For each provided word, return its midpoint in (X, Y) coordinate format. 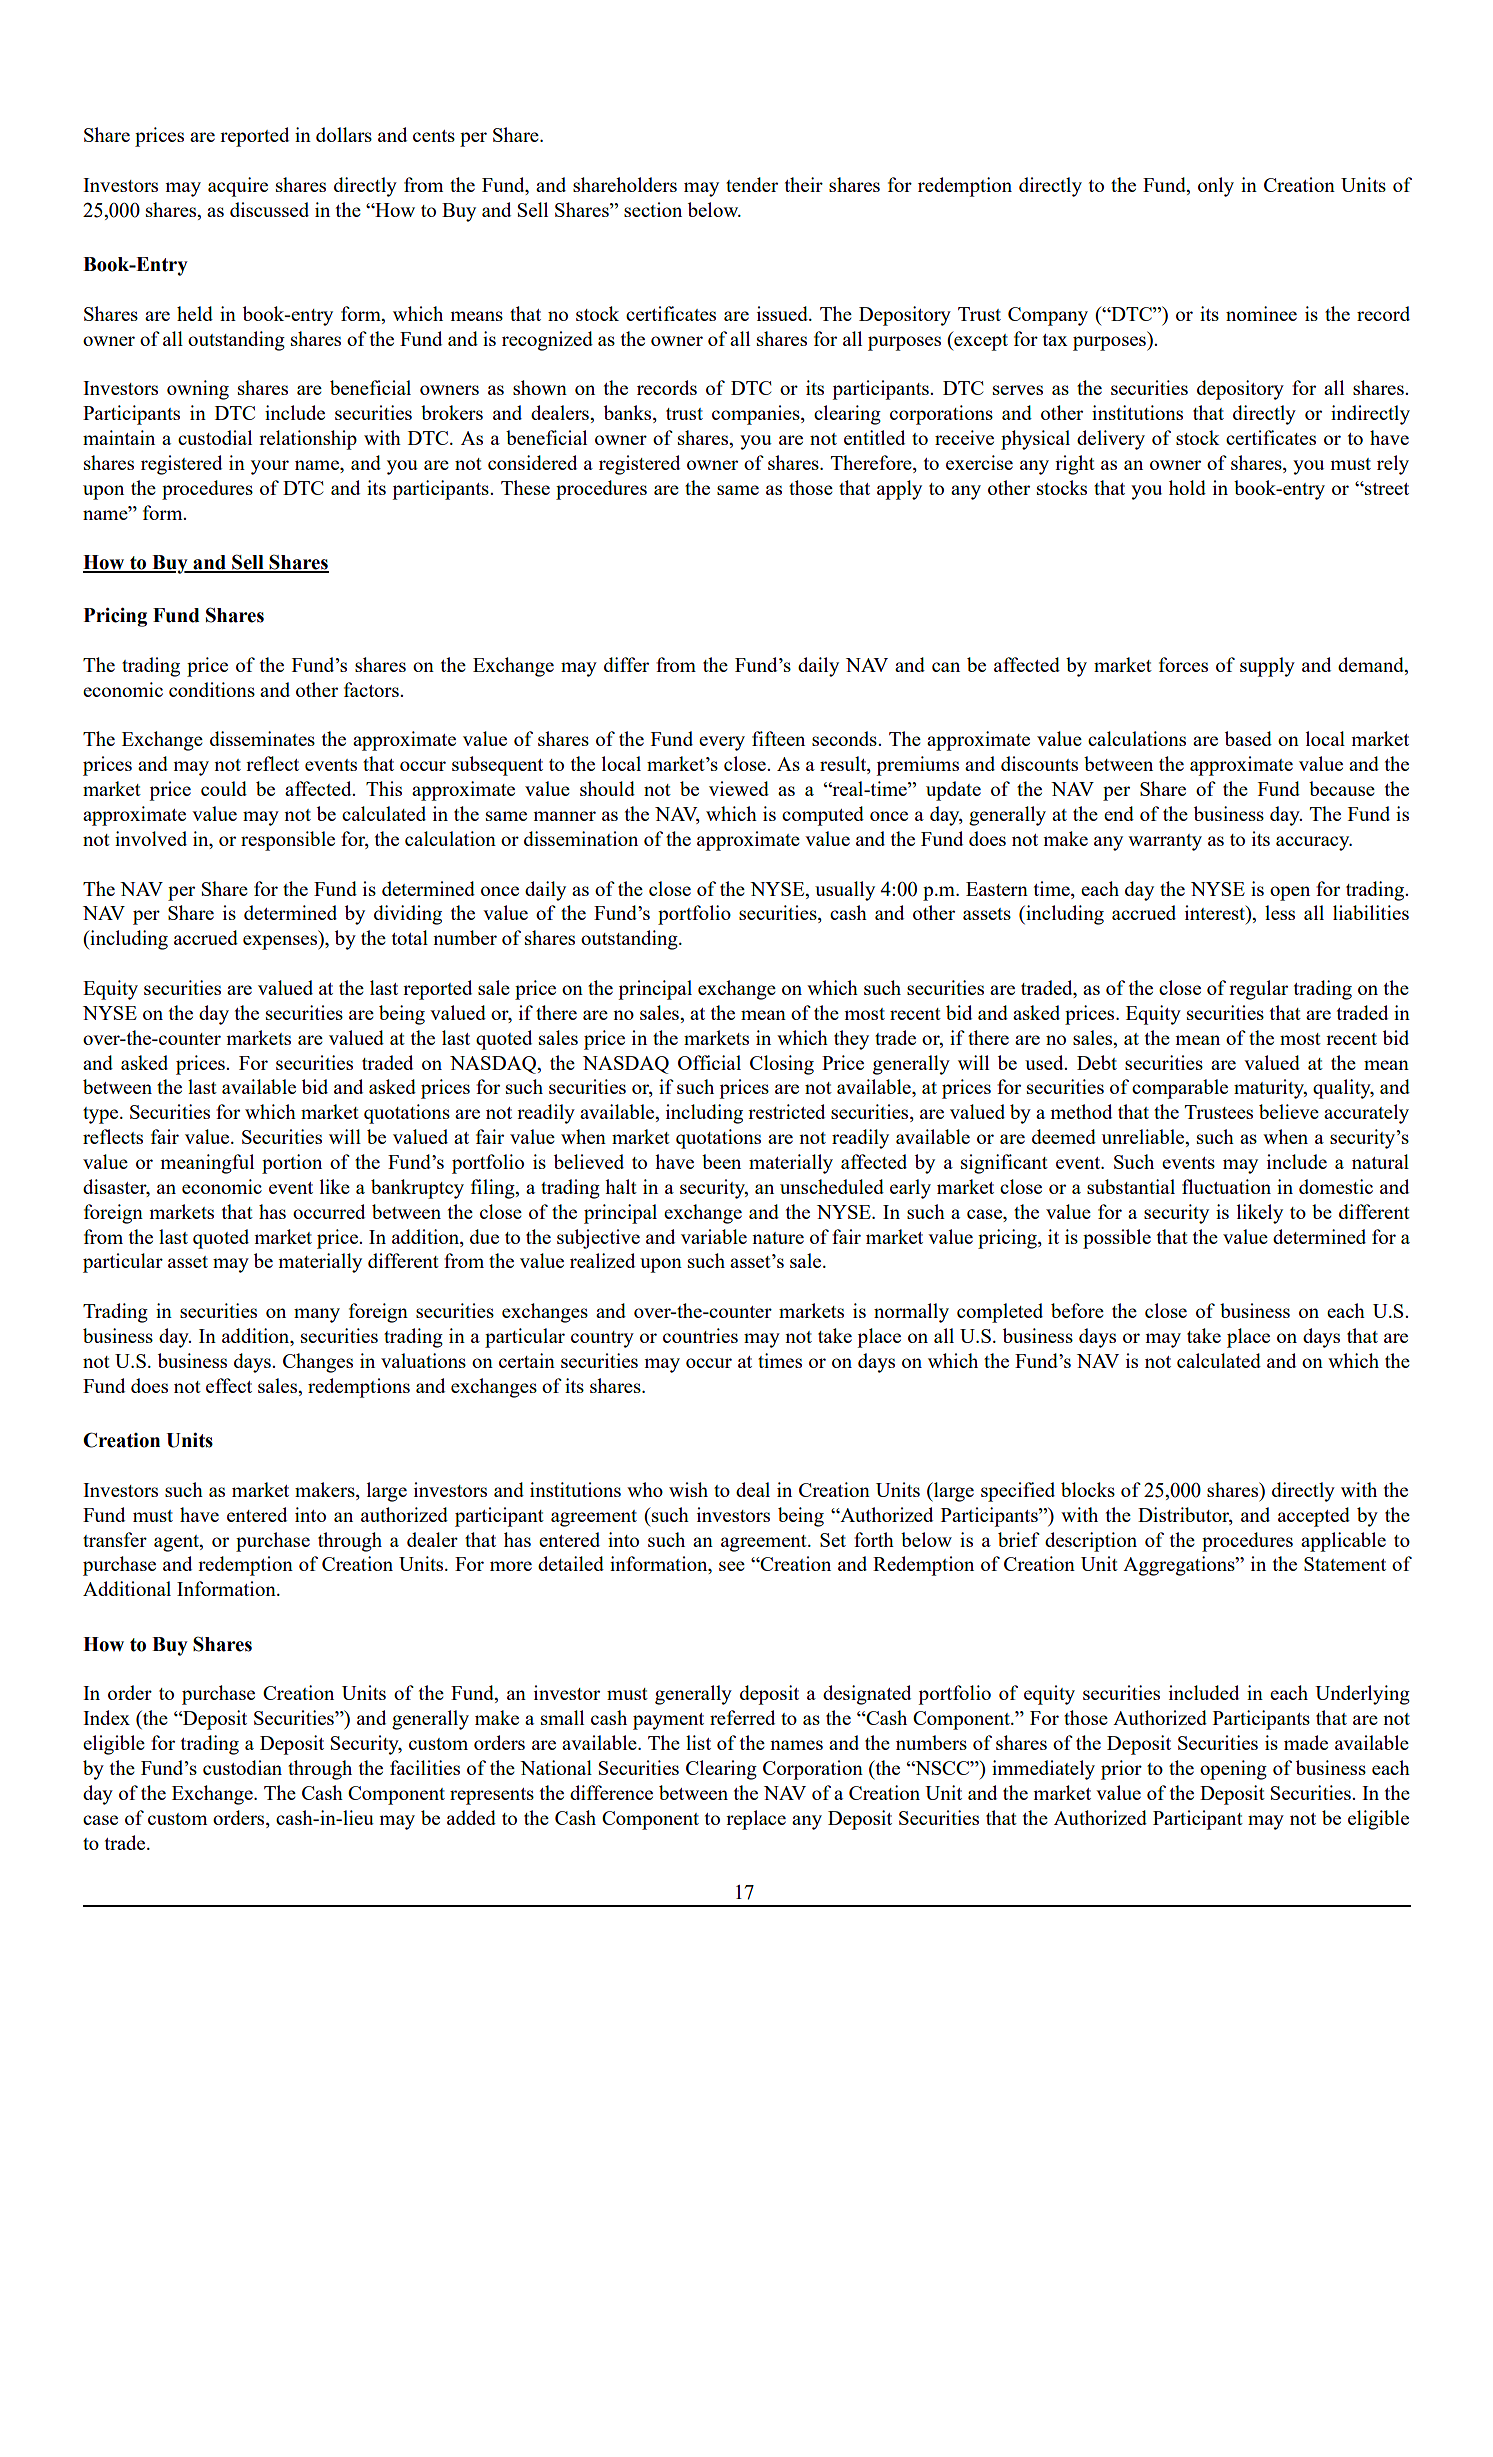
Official (709, 1062)
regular (1258, 990)
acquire (238, 187)
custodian (242, 1767)
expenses (281, 942)
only (1216, 187)
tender (752, 184)
